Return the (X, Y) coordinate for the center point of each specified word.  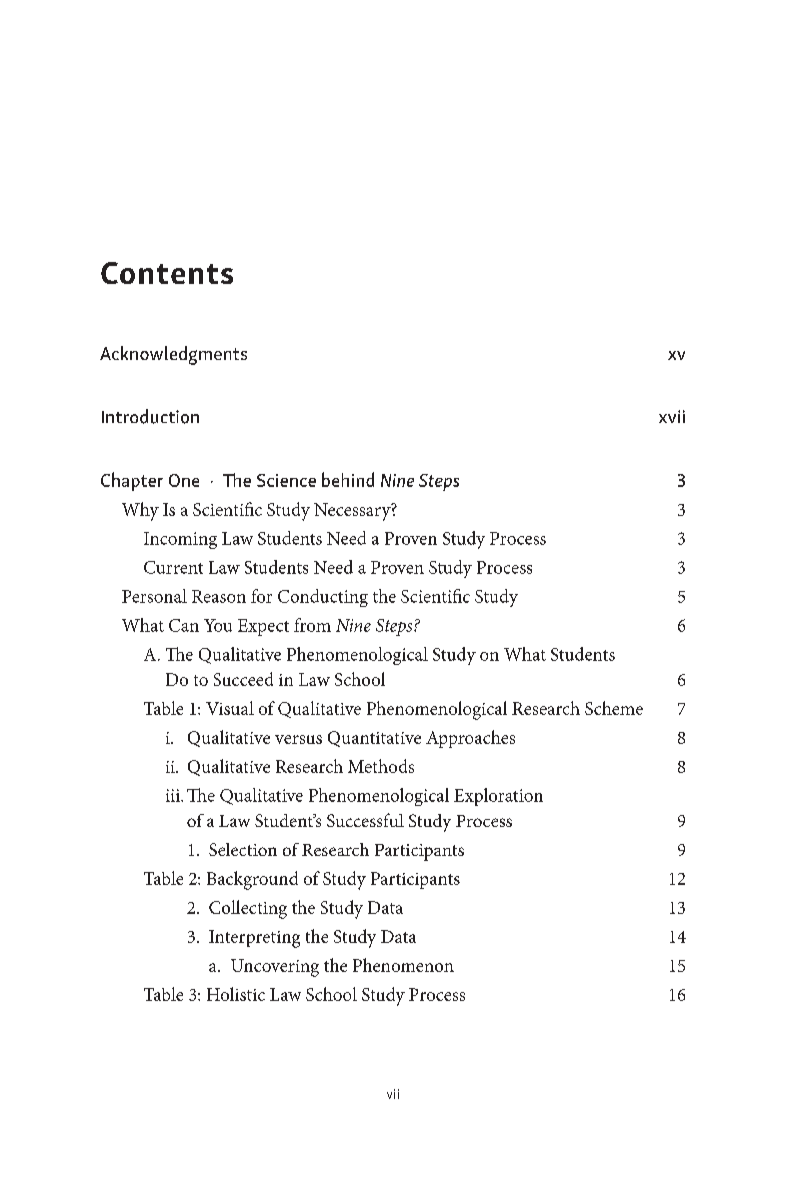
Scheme (614, 708)
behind (348, 479)
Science (286, 480)
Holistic (236, 994)
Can (184, 625)
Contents (167, 273)
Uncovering (275, 968)
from (312, 625)
